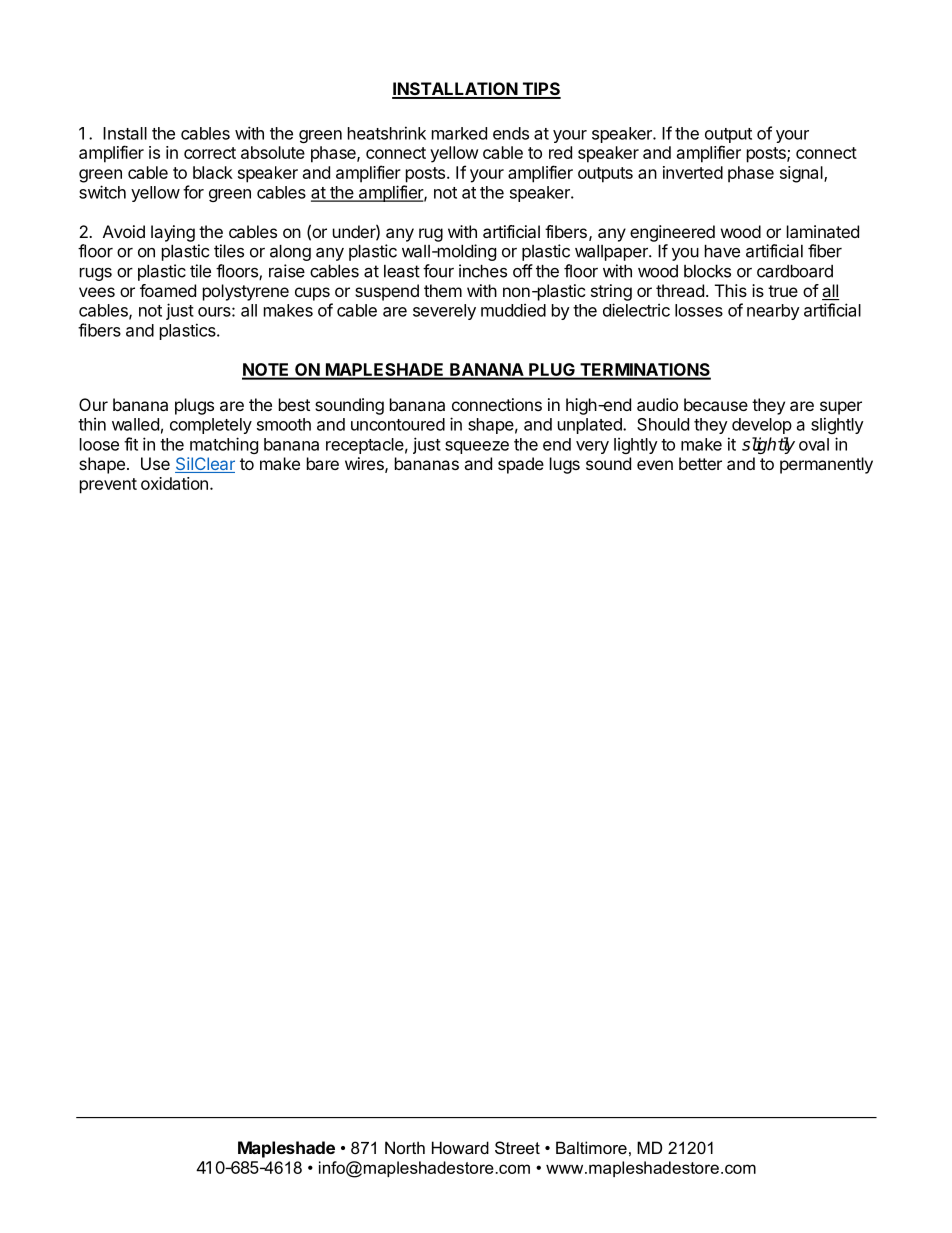 This screenshot has height=1233, width=952. I want to click on correct, so click(210, 153).
